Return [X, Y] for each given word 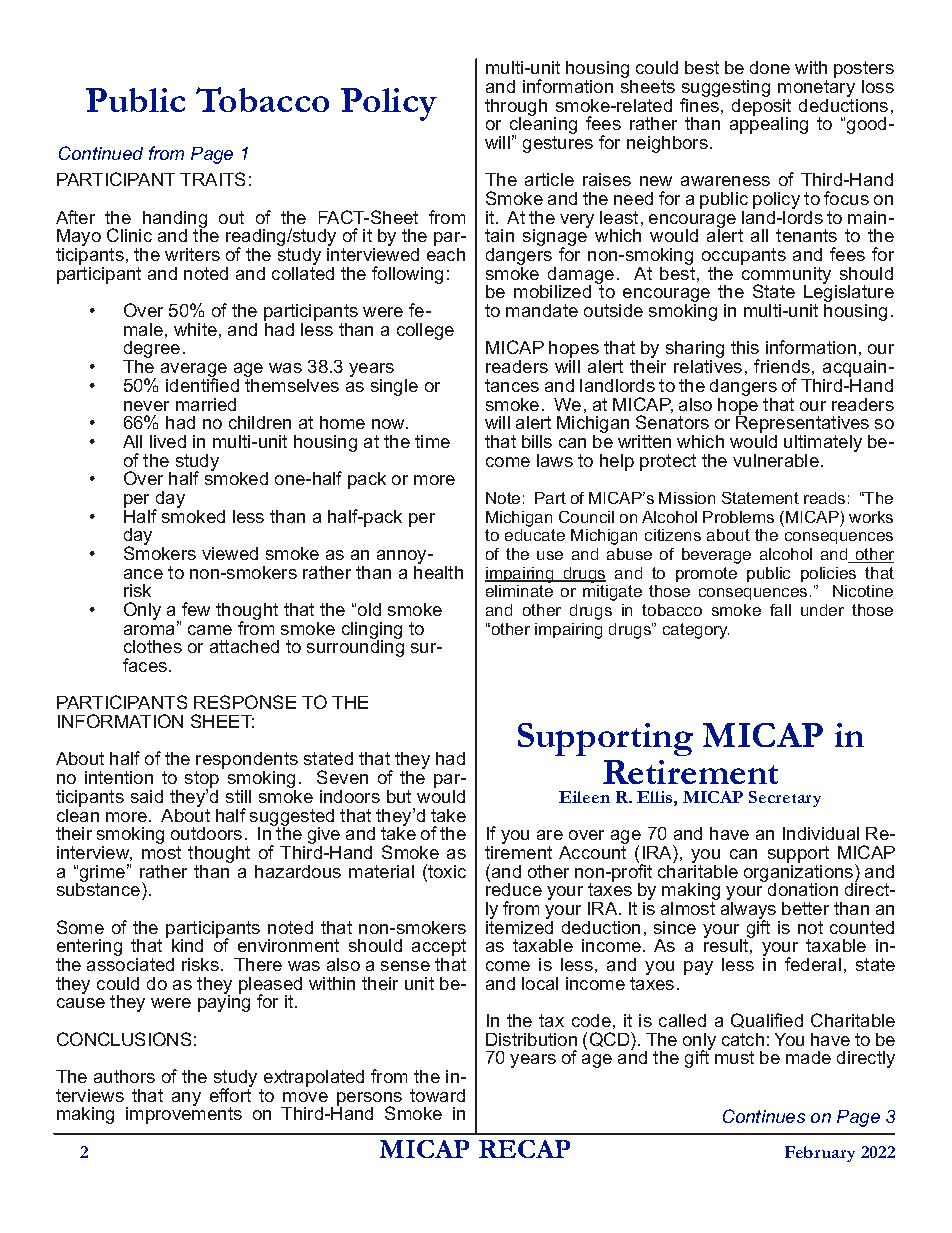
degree [151, 351]
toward [437, 1095]
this [745, 347]
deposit [761, 107]
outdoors [206, 833]
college [425, 331]
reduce [514, 888]
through [516, 108]
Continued [101, 153]
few [196, 609]
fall [780, 610]
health [438, 571]
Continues [764, 1116]
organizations [800, 873]
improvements [184, 1114]
